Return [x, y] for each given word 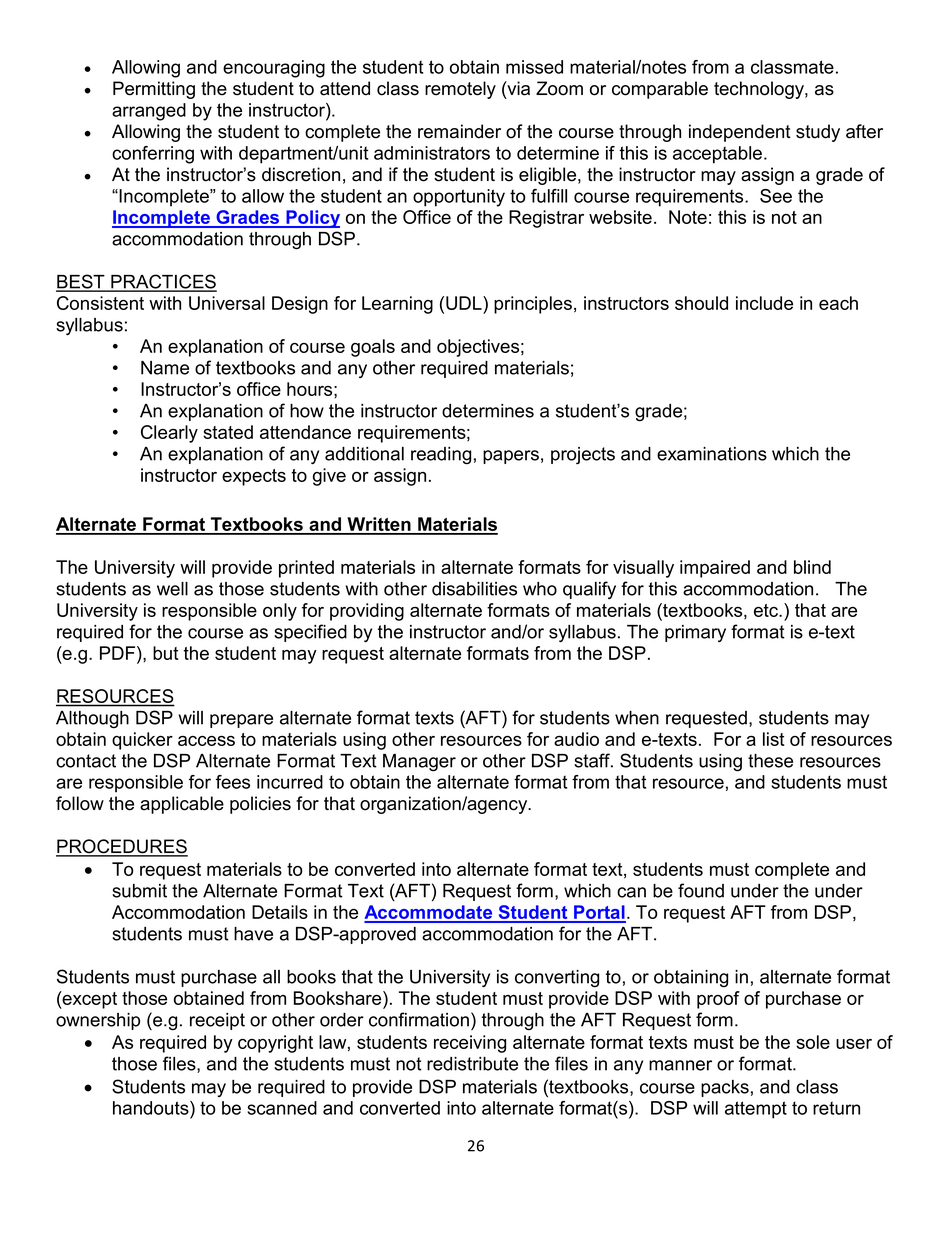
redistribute [472, 1064]
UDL [465, 303]
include [764, 303]
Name [165, 368]
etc [767, 610]
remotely [460, 90]
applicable [182, 805]
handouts [152, 1108]
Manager [419, 763]
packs [725, 1088]
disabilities [474, 589]
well [172, 589]
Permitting [154, 90]
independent [740, 133]
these [770, 761]
